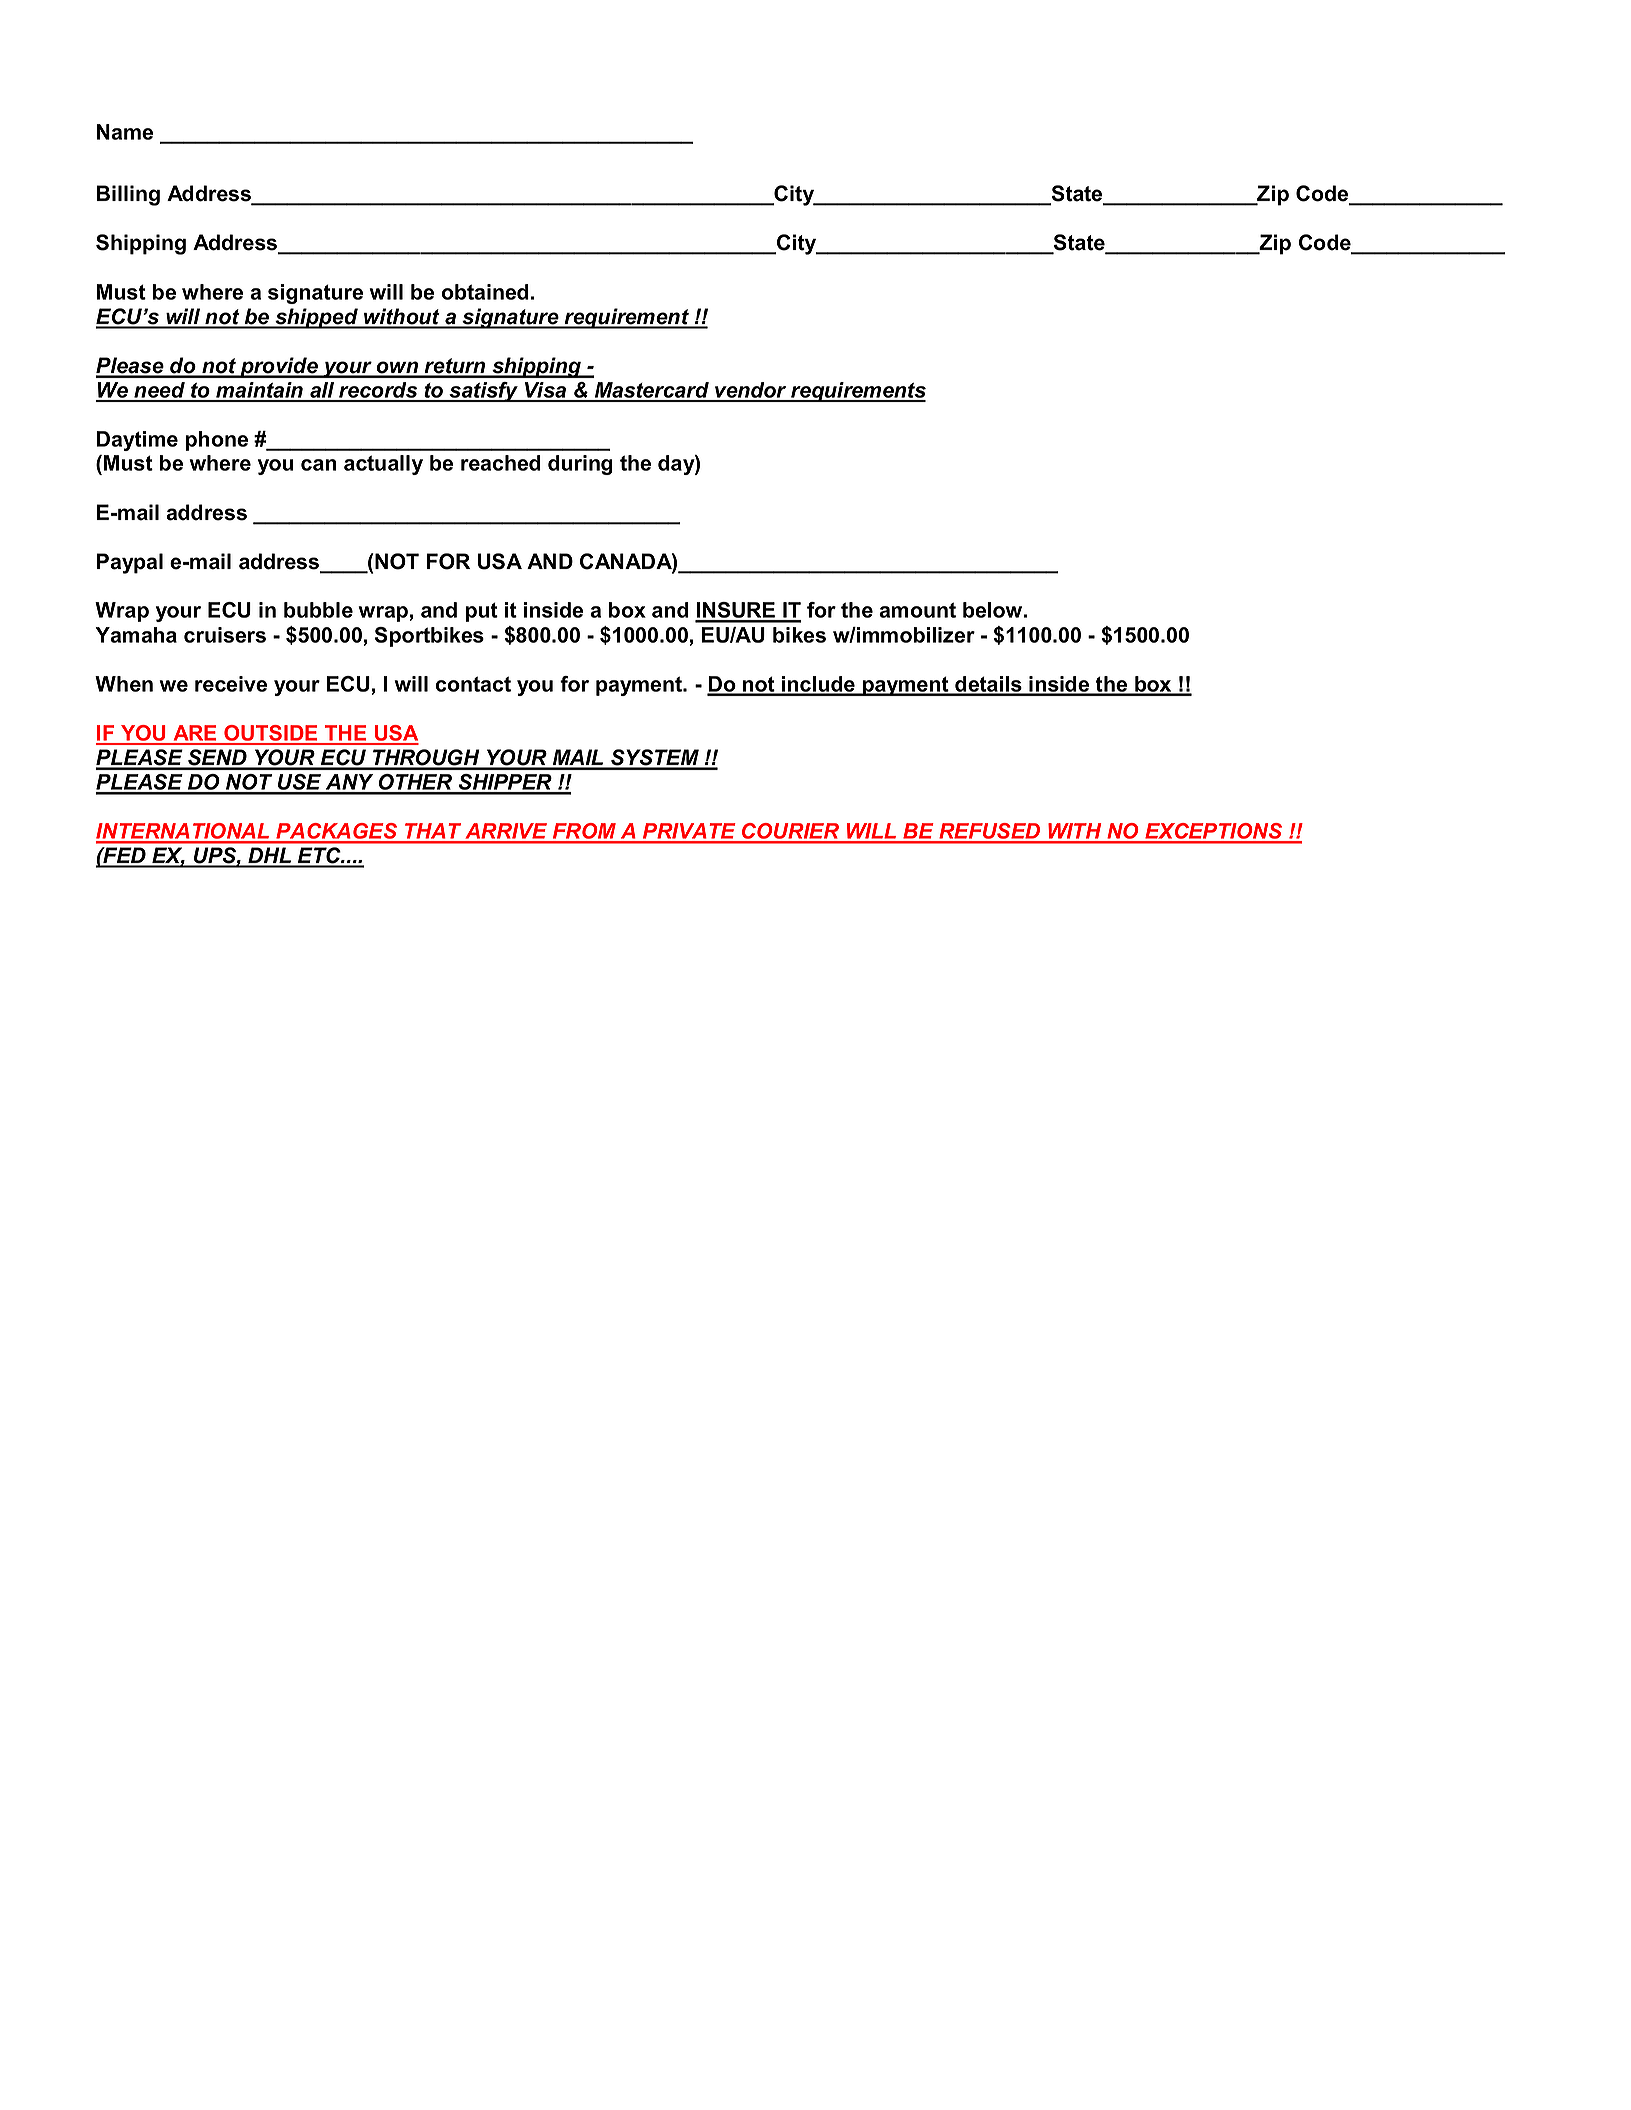 The height and width of the screenshot is (2110, 1631). What do you see at coordinates (990, 832) in the screenshot?
I see `REFUSED` at bounding box center [990, 832].
